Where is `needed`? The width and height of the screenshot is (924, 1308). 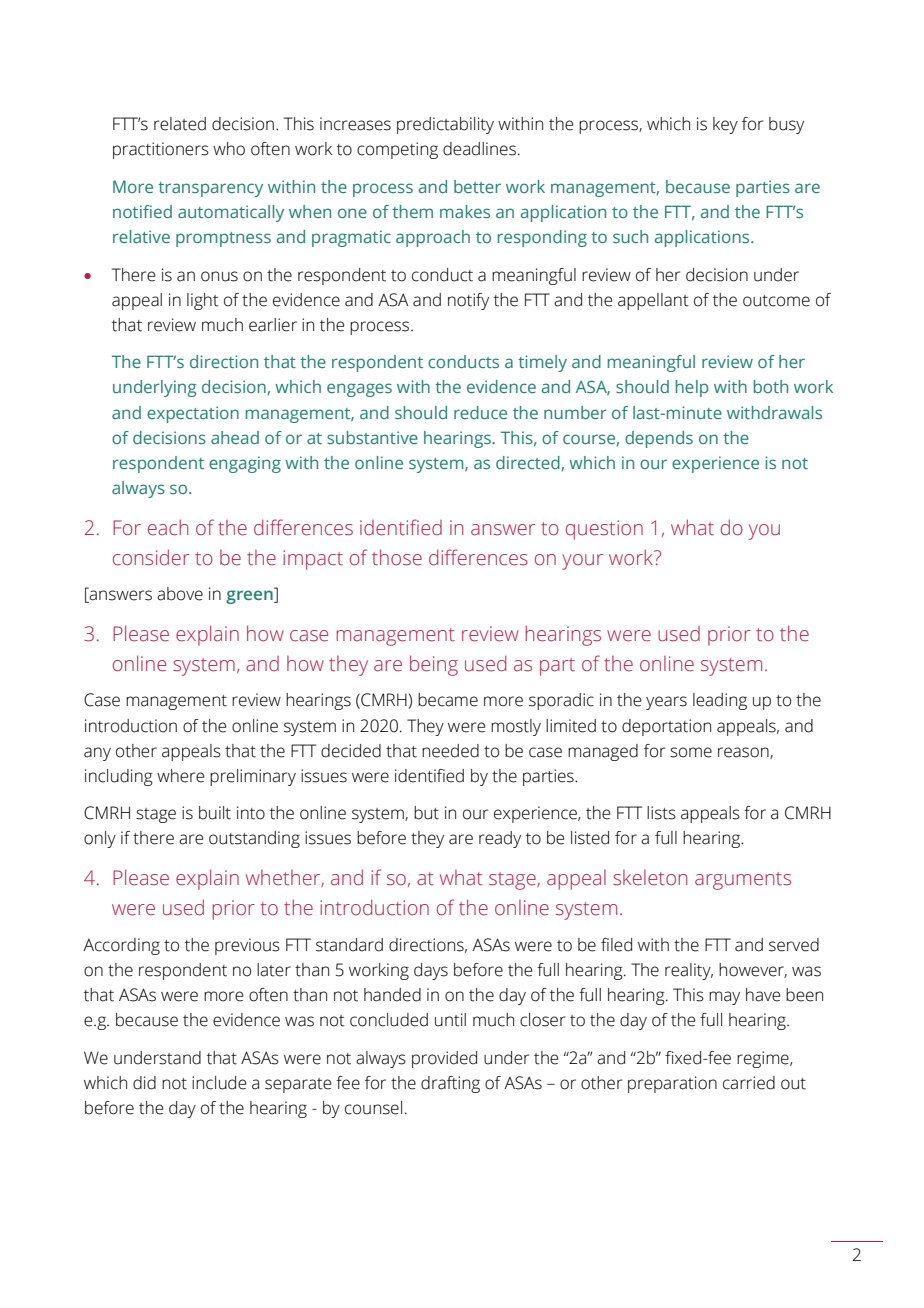 needed is located at coordinates (450, 751).
